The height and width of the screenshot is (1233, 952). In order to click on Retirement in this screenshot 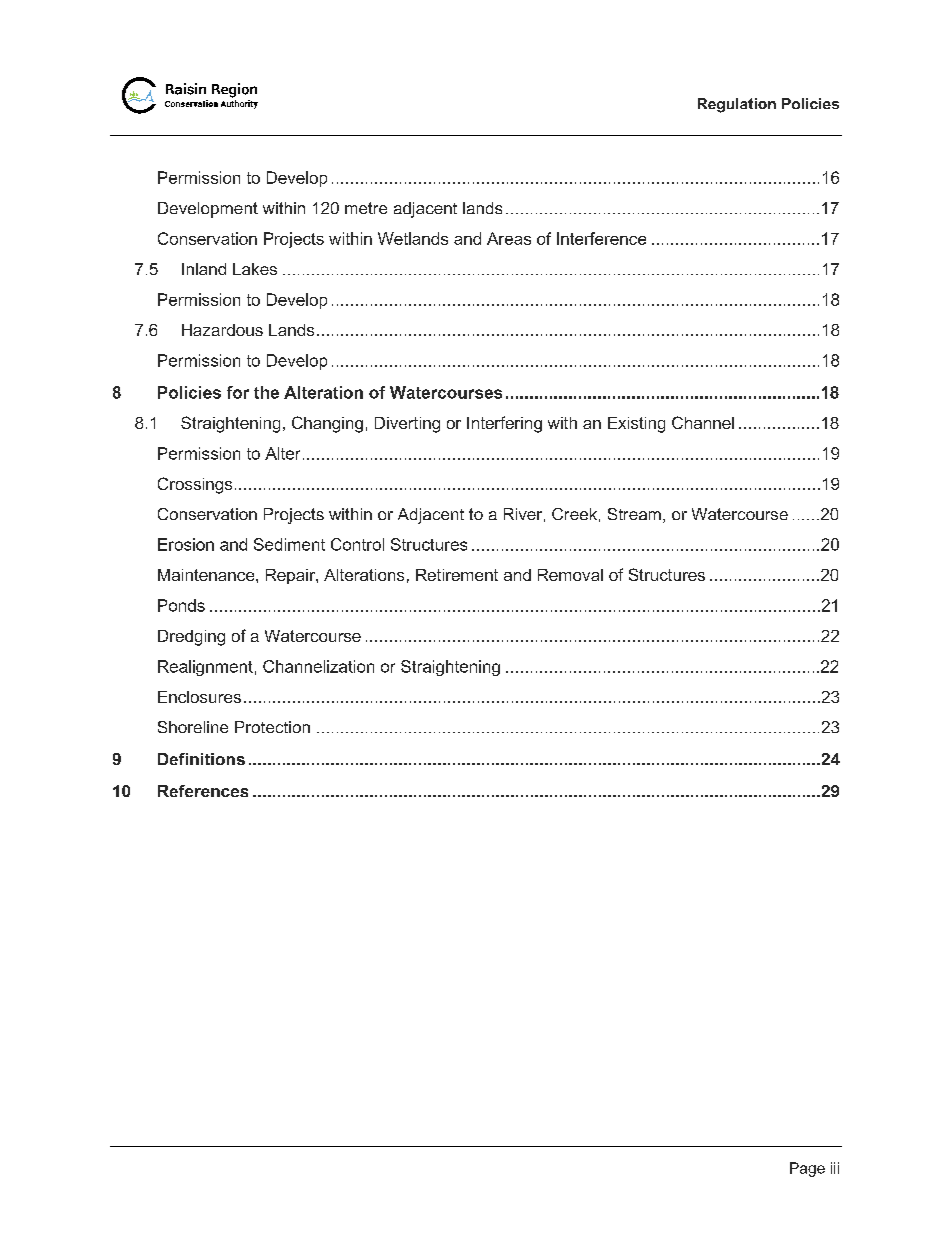, I will do `click(457, 575)`.
